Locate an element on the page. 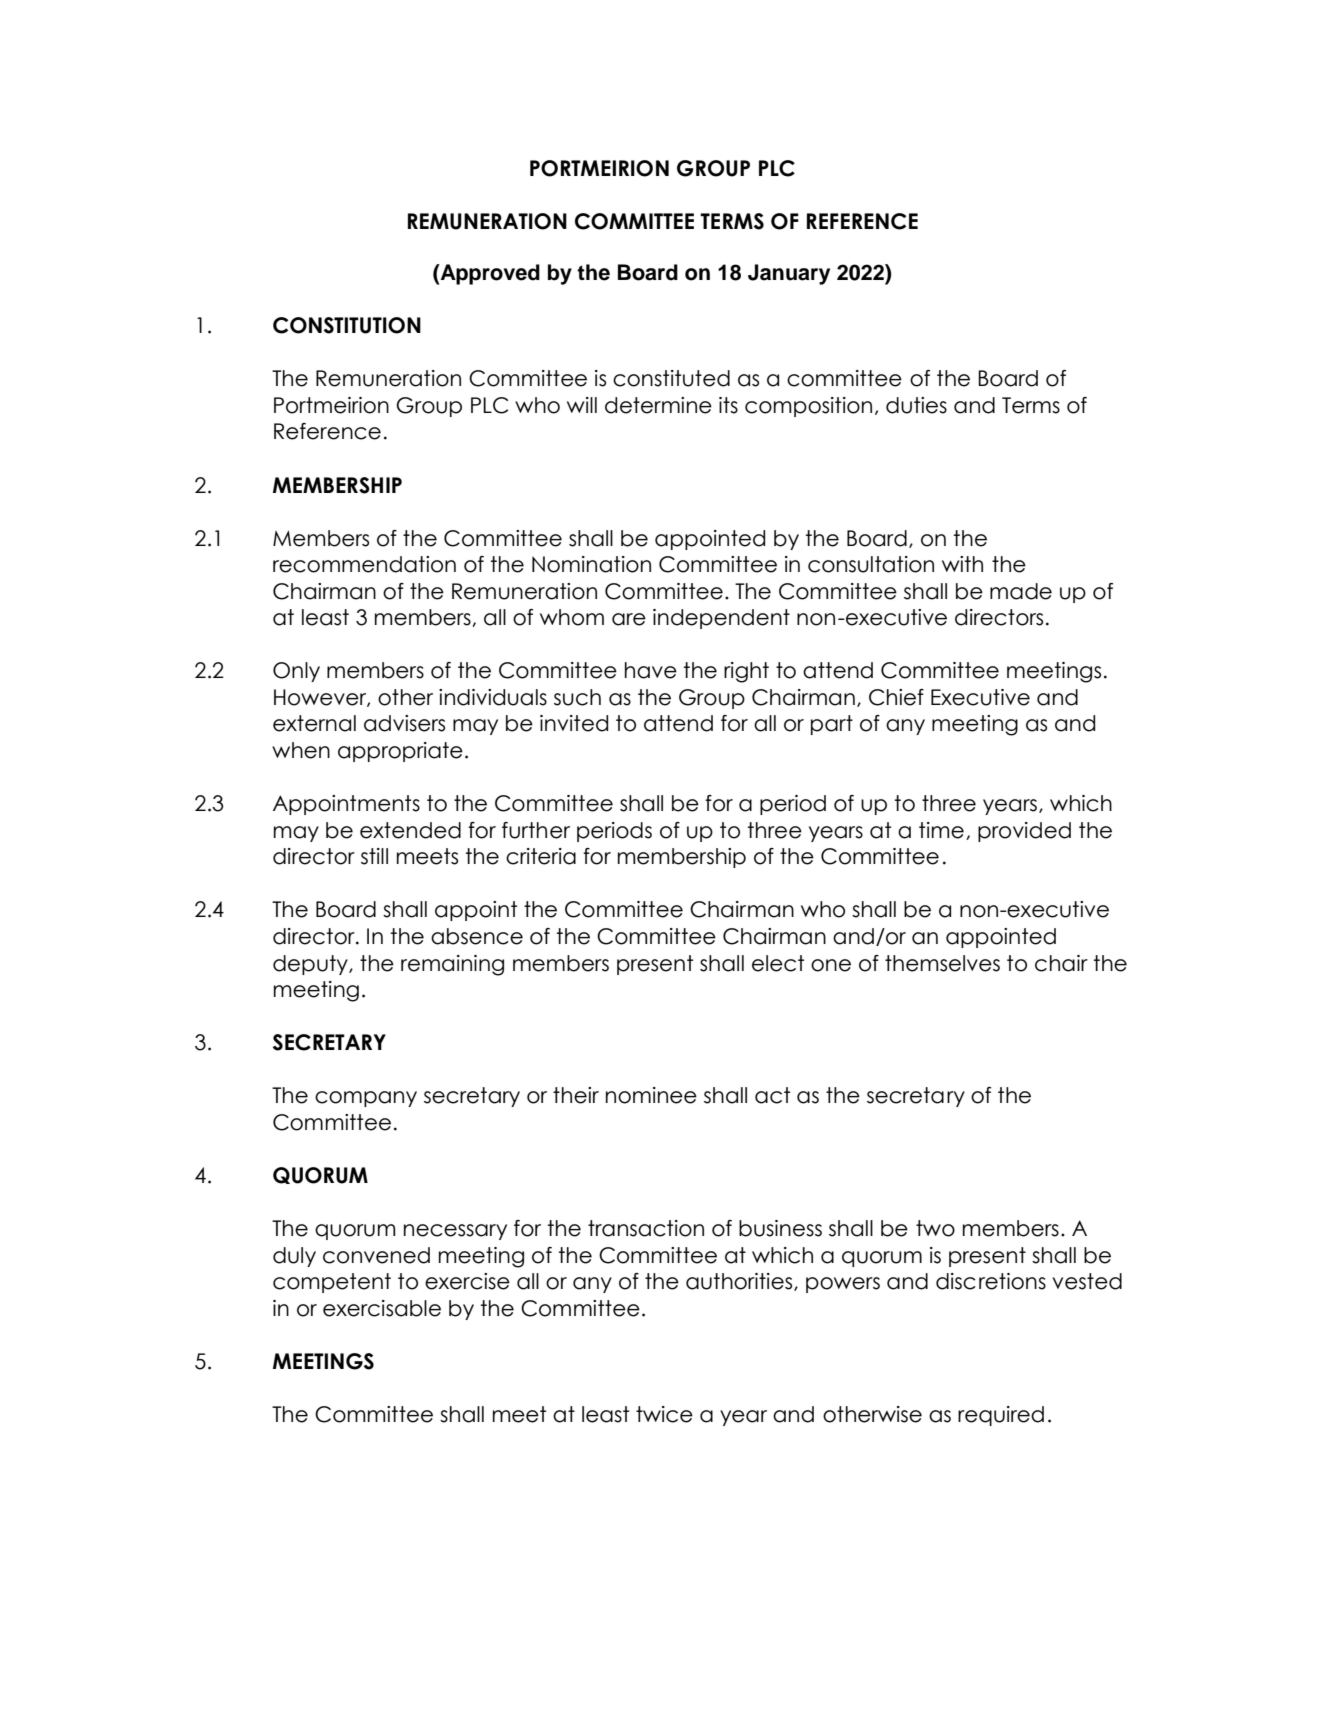 The height and width of the document is (1715, 1325). duties is located at coordinates (916, 405).
